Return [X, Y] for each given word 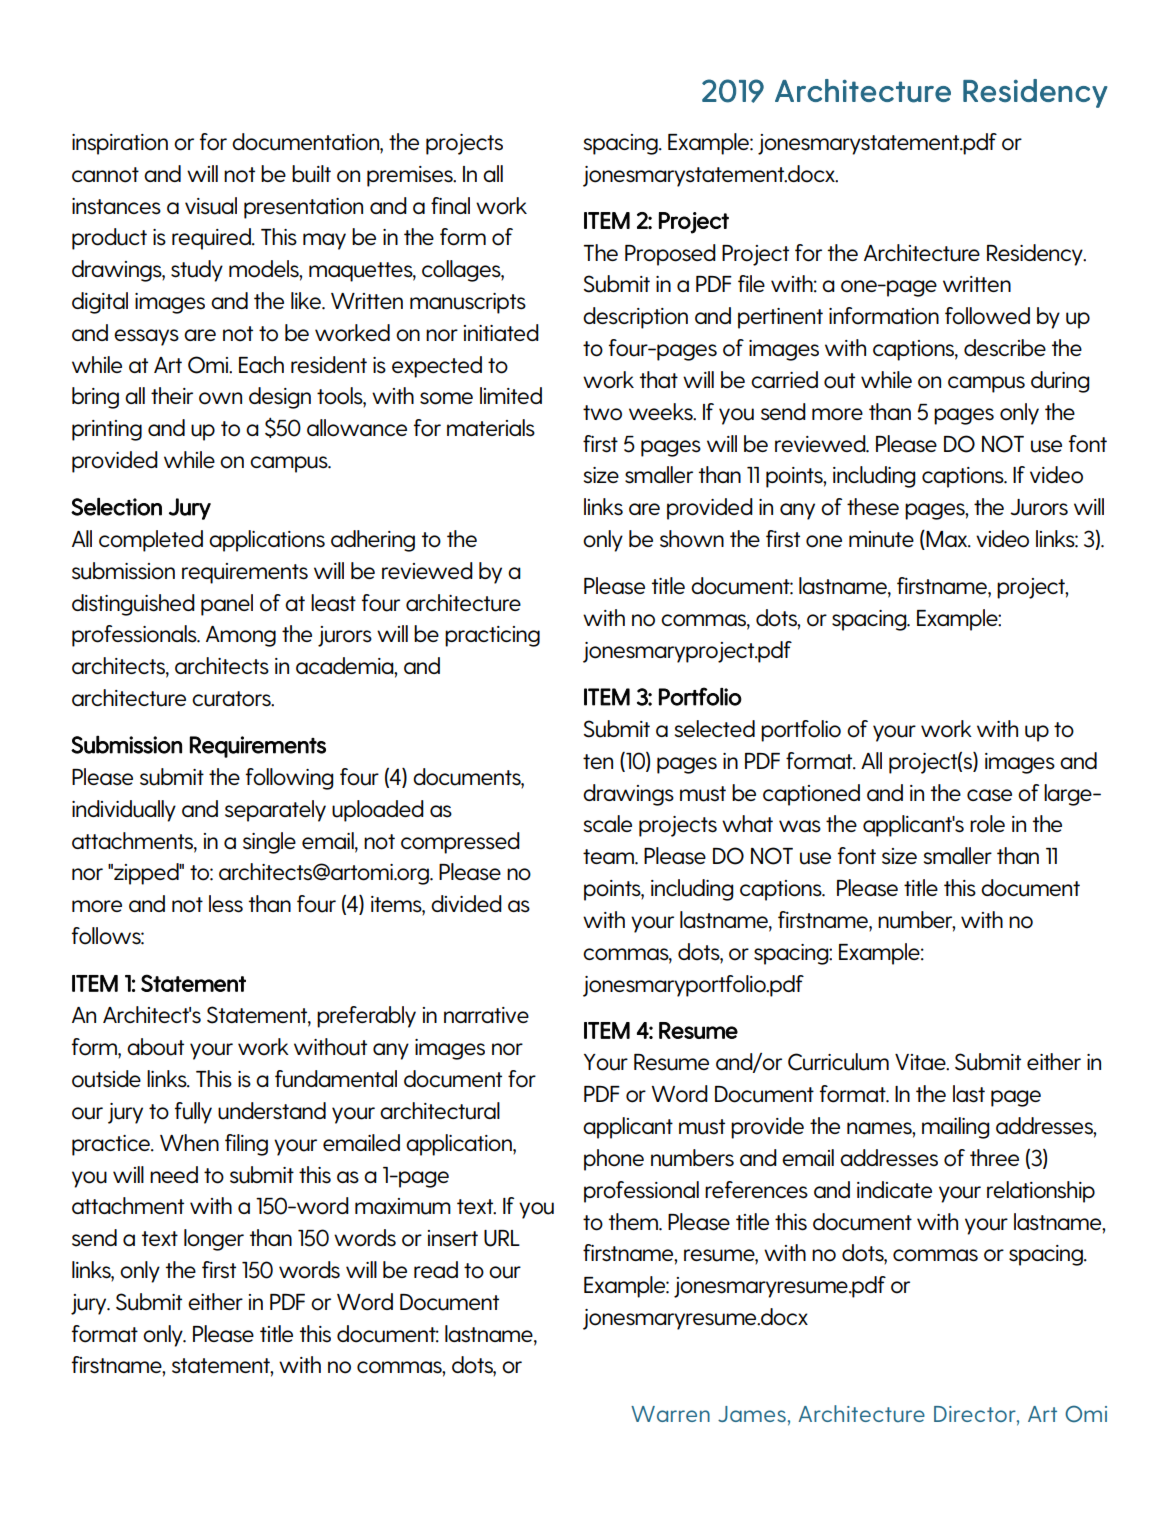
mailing [955, 1128]
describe [1005, 348]
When [189, 1142]
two [602, 413]
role [987, 824]
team [609, 856]
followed [987, 316]
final [450, 205]
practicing [492, 636]
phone [614, 1160]
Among [241, 636]
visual [211, 206]
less [226, 904]
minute [881, 539]
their [172, 395]
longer [214, 1240]
